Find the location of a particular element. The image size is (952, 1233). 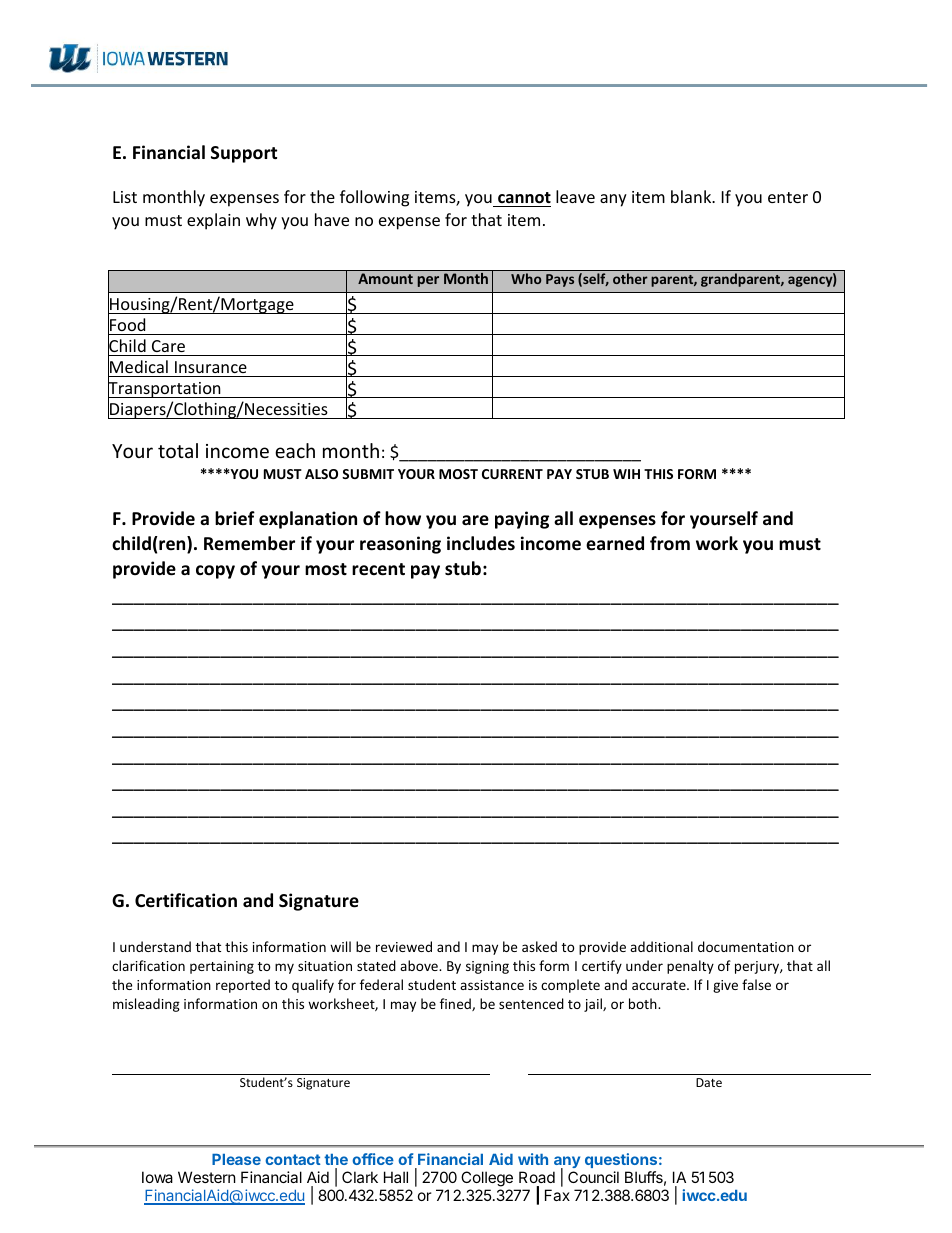

total is located at coordinates (178, 450).
